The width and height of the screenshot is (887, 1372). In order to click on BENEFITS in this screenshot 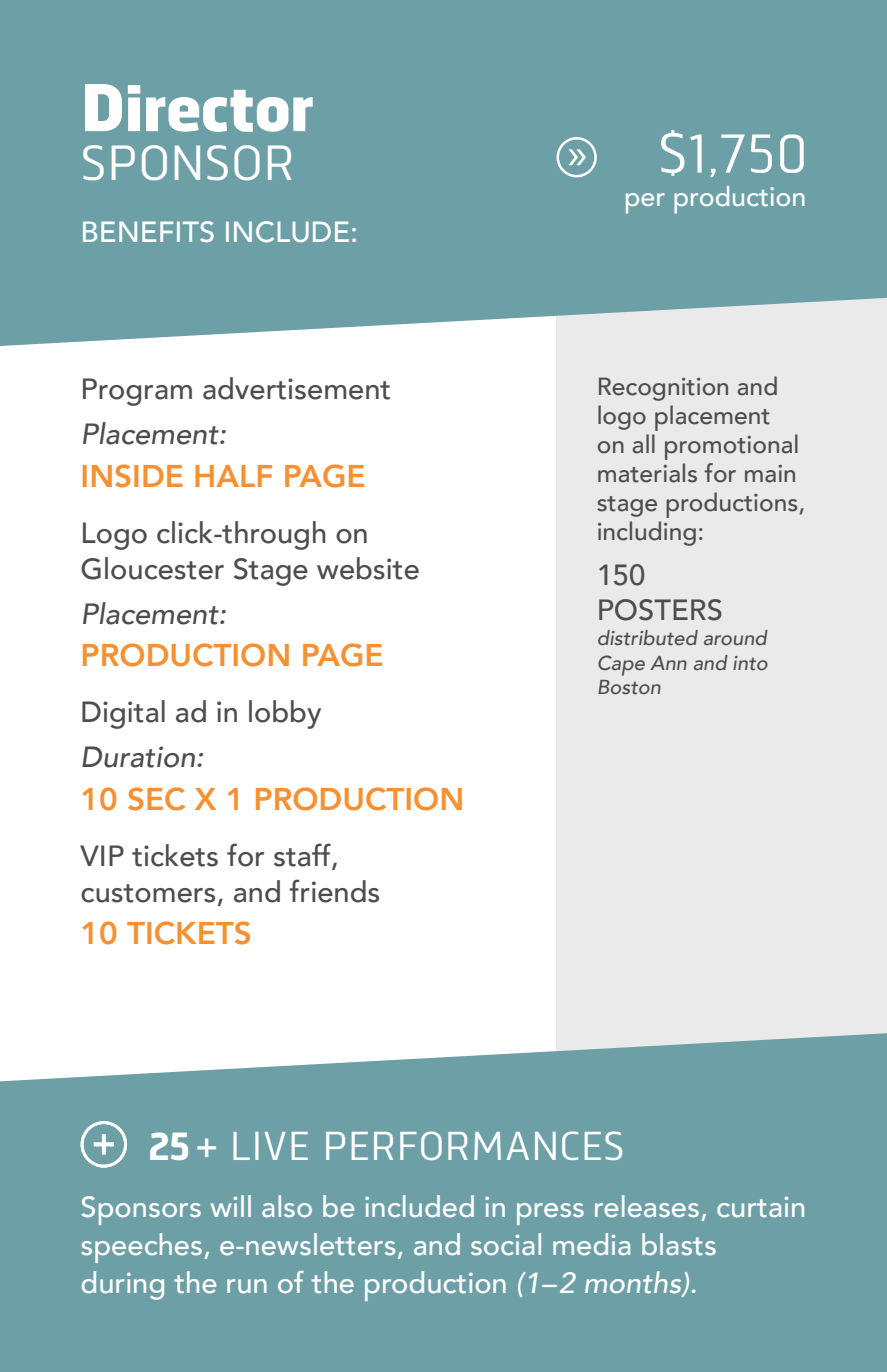, I will do `click(148, 232)`.
